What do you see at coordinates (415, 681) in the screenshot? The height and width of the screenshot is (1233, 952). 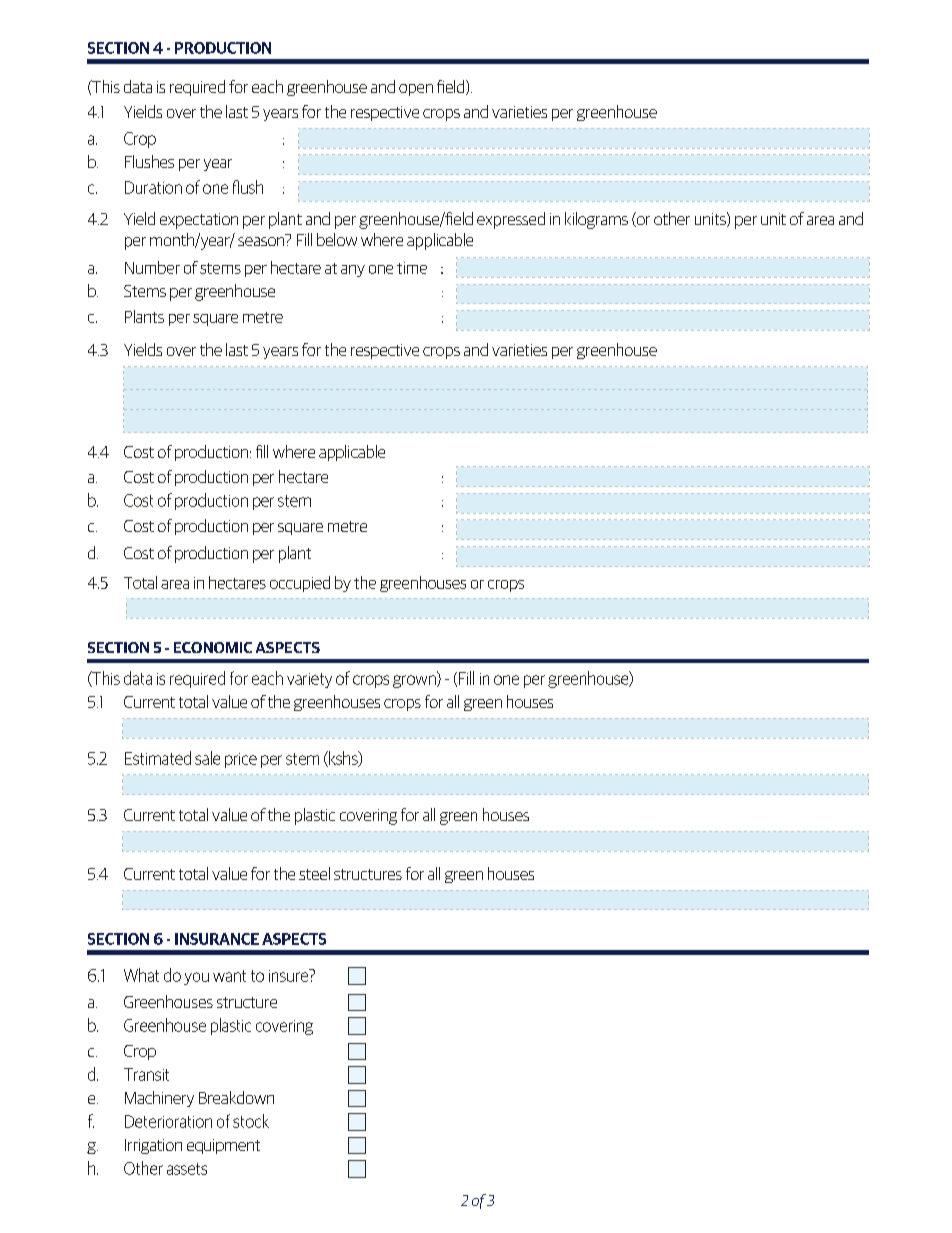 I see `grown` at bounding box center [415, 681].
